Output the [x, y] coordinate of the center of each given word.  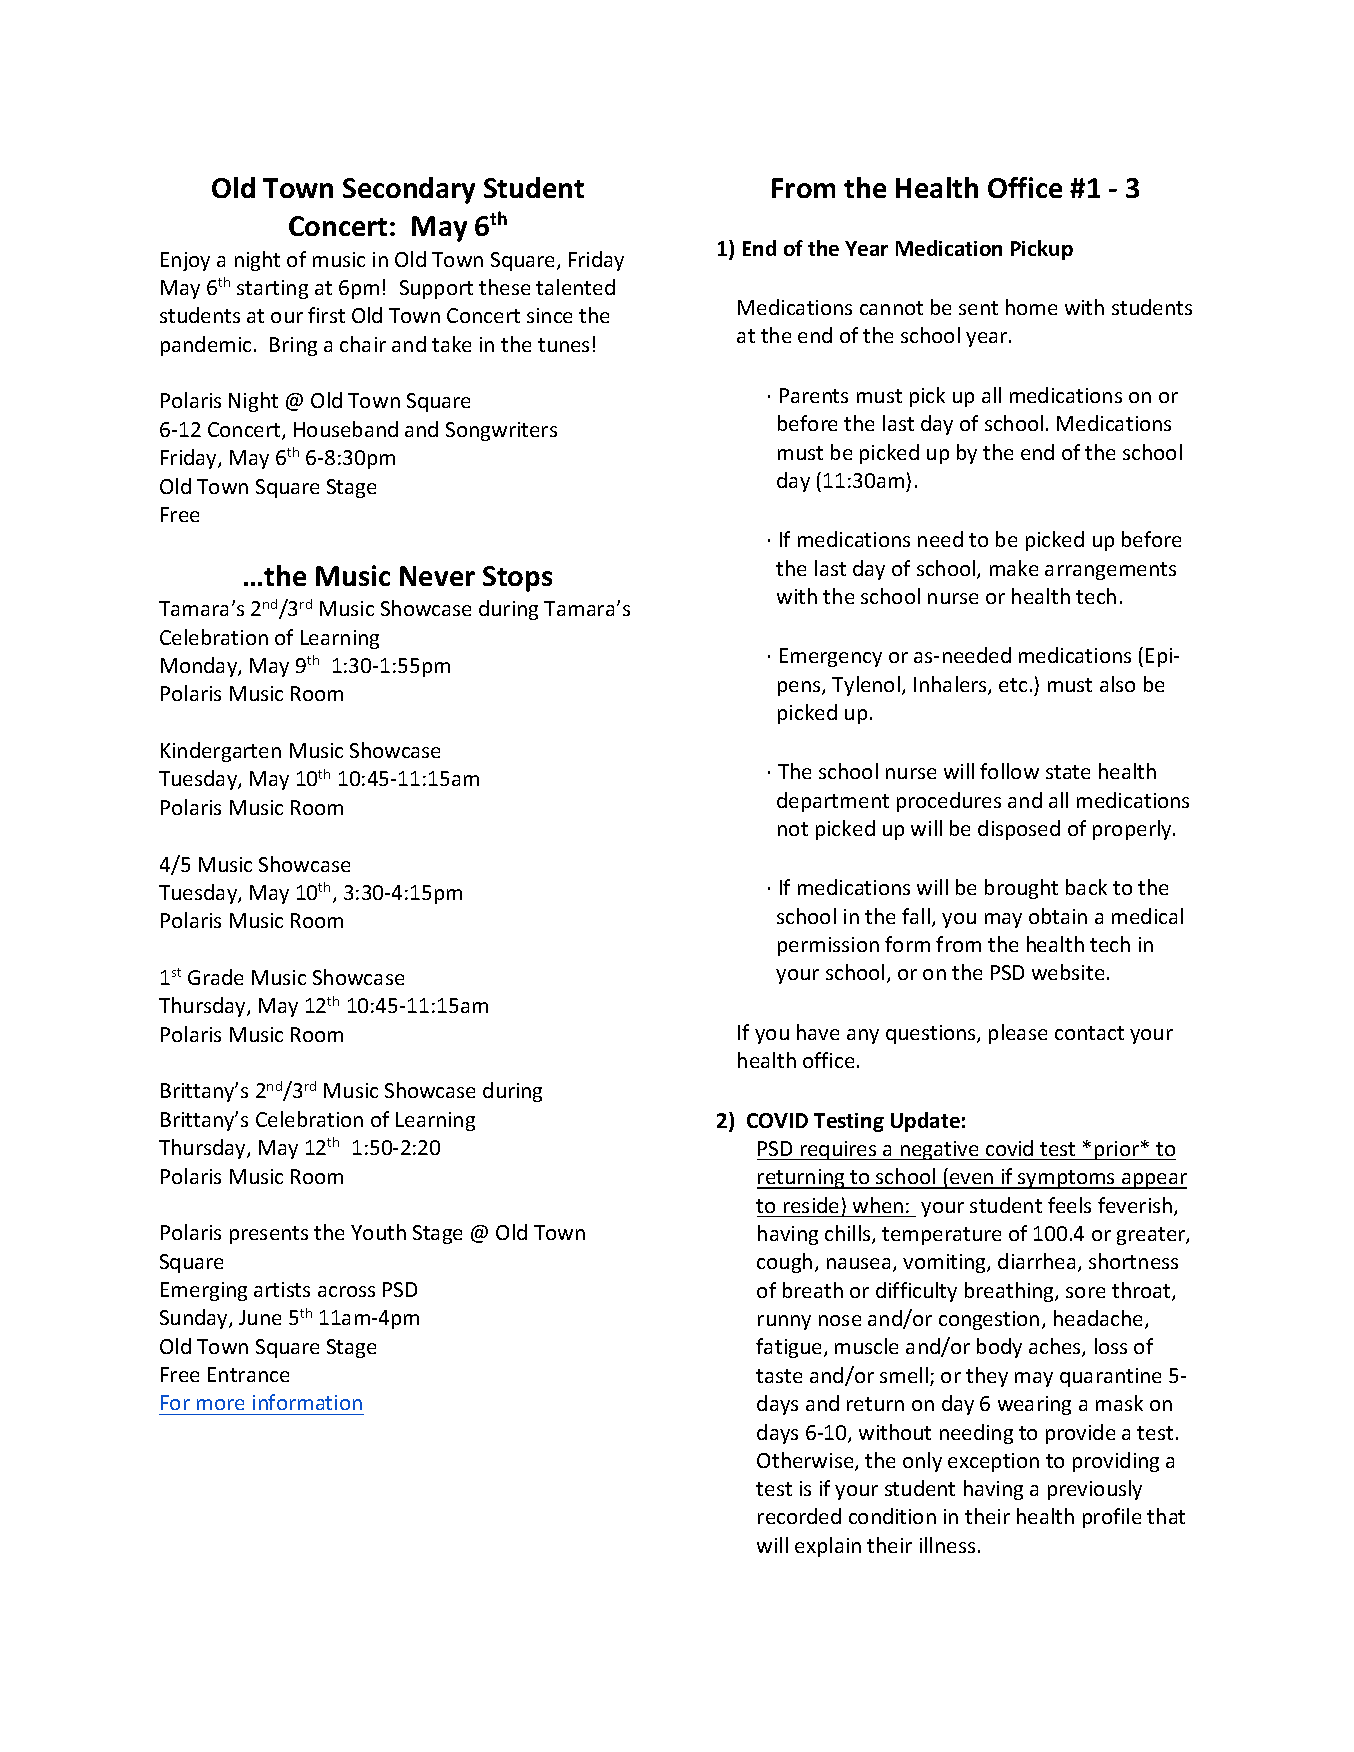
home [1031, 307]
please [1018, 1034]
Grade [215, 977]
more [220, 1404]
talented [575, 287]
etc [1013, 685]
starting [272, 289]
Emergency [831, 657]
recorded [799, 1516]
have [818, 1032]
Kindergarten [221, 752]
